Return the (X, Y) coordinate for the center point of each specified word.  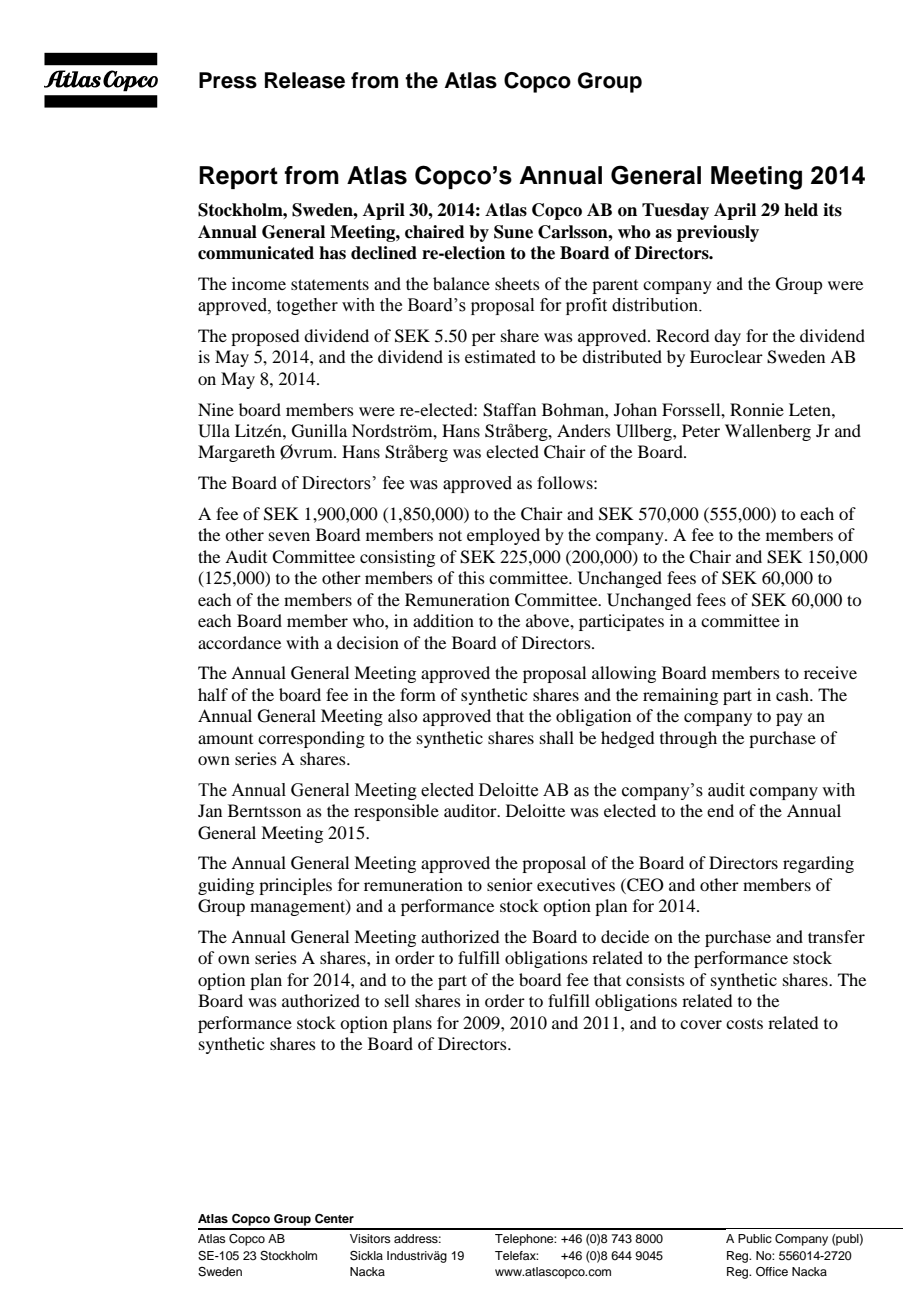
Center (334, 1219)
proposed (265, 337)
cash (793, 694)
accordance (239, 642)
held (801, 210)
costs (744, 1023)
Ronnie (757, 409)
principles (295, 886)
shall (557, 737)
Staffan (509, 410)
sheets (517, 283)
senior (510, 884)
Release (305, 80)
